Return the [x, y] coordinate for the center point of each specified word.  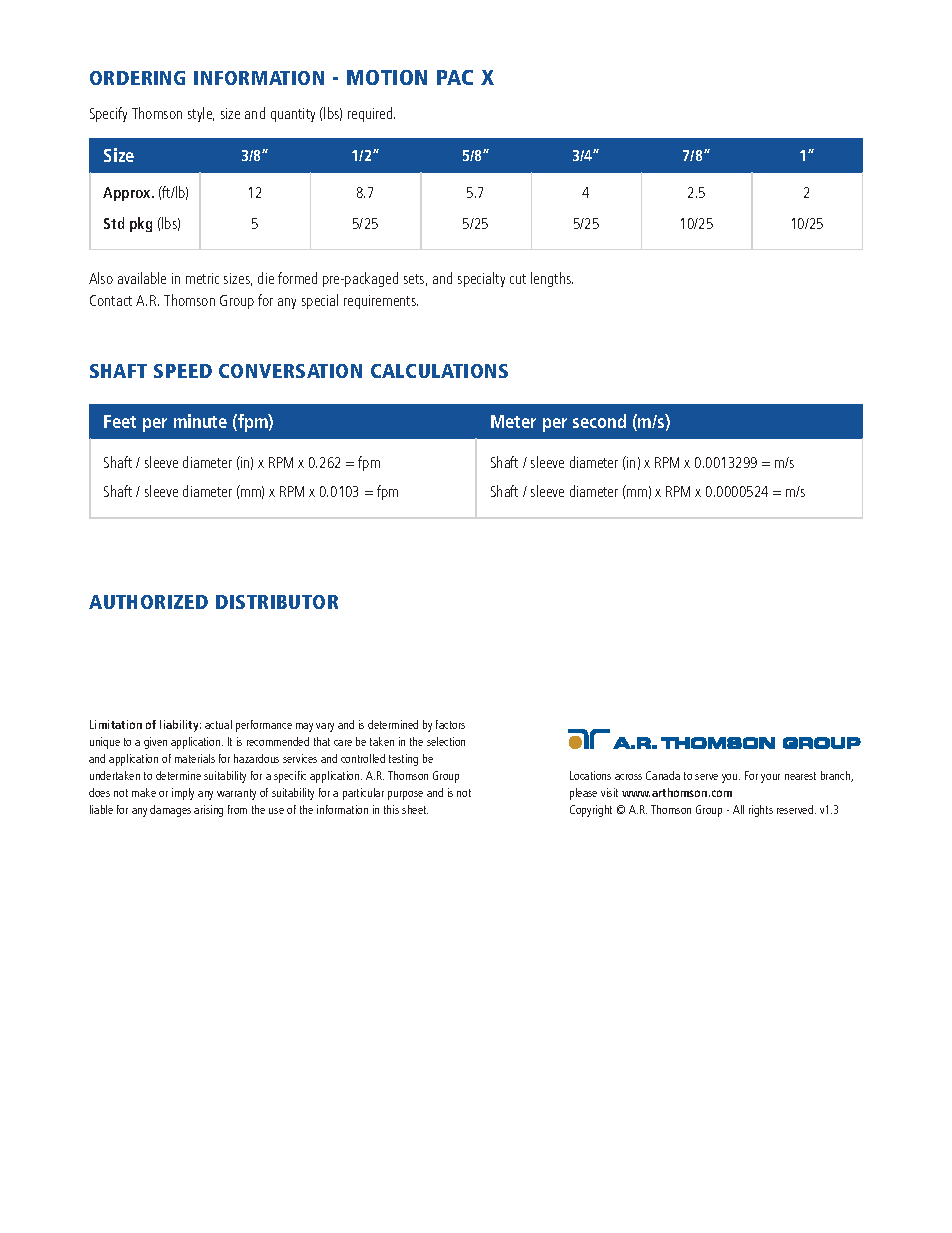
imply [183, 794]
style [201, 114]
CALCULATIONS [439, 371]
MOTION [387, 77]
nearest [800, 776]
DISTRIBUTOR [277, 602]
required [371, 114]
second [599, 421]
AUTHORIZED [148, 602]
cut [518, 279]
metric [202, 278]
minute [200, 421]
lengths [552, 279]
